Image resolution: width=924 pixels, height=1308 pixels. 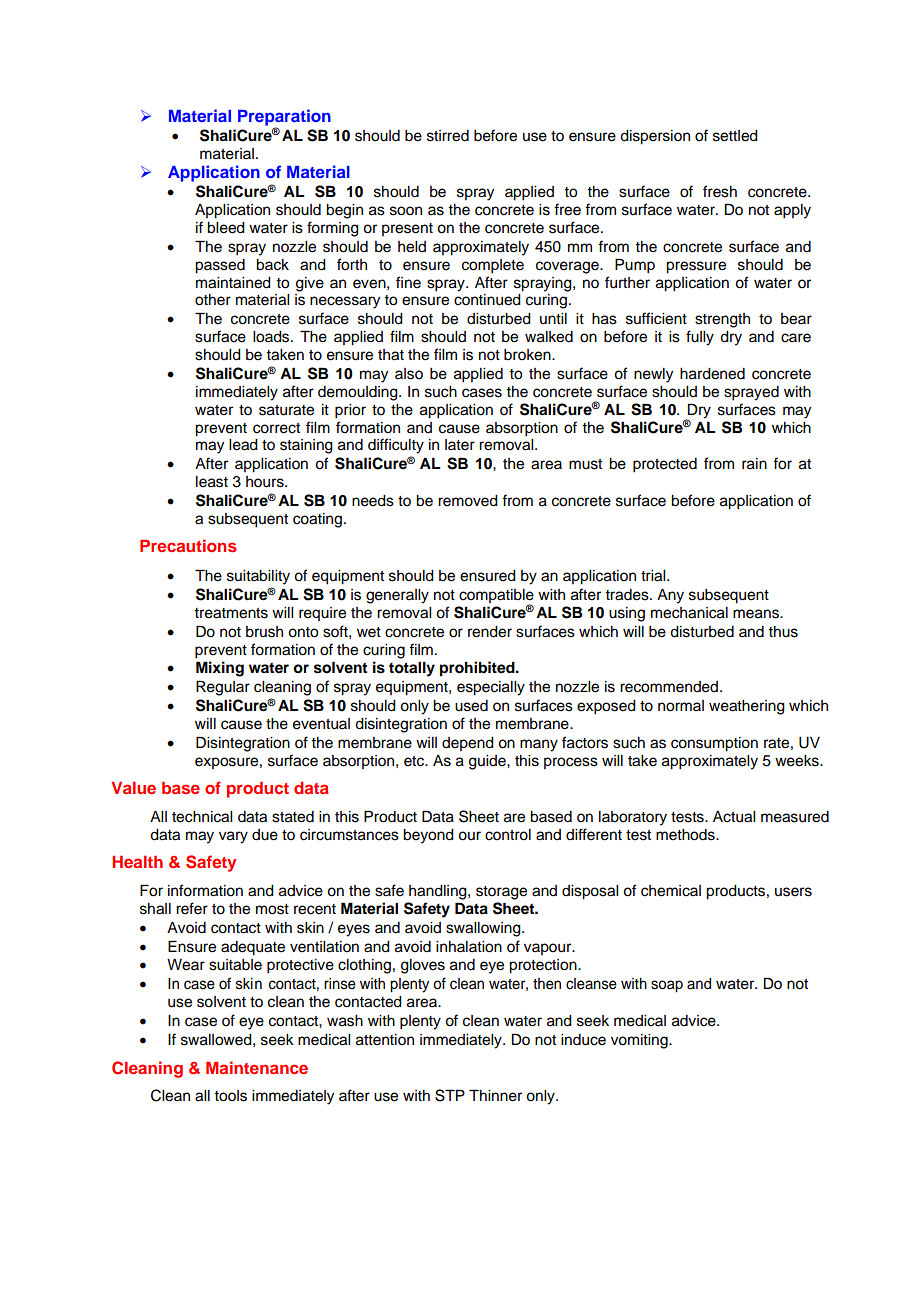 What do you see at coordinates (230, 1096) in the image?
I see `tools` at bounding box center [230, 1096].
